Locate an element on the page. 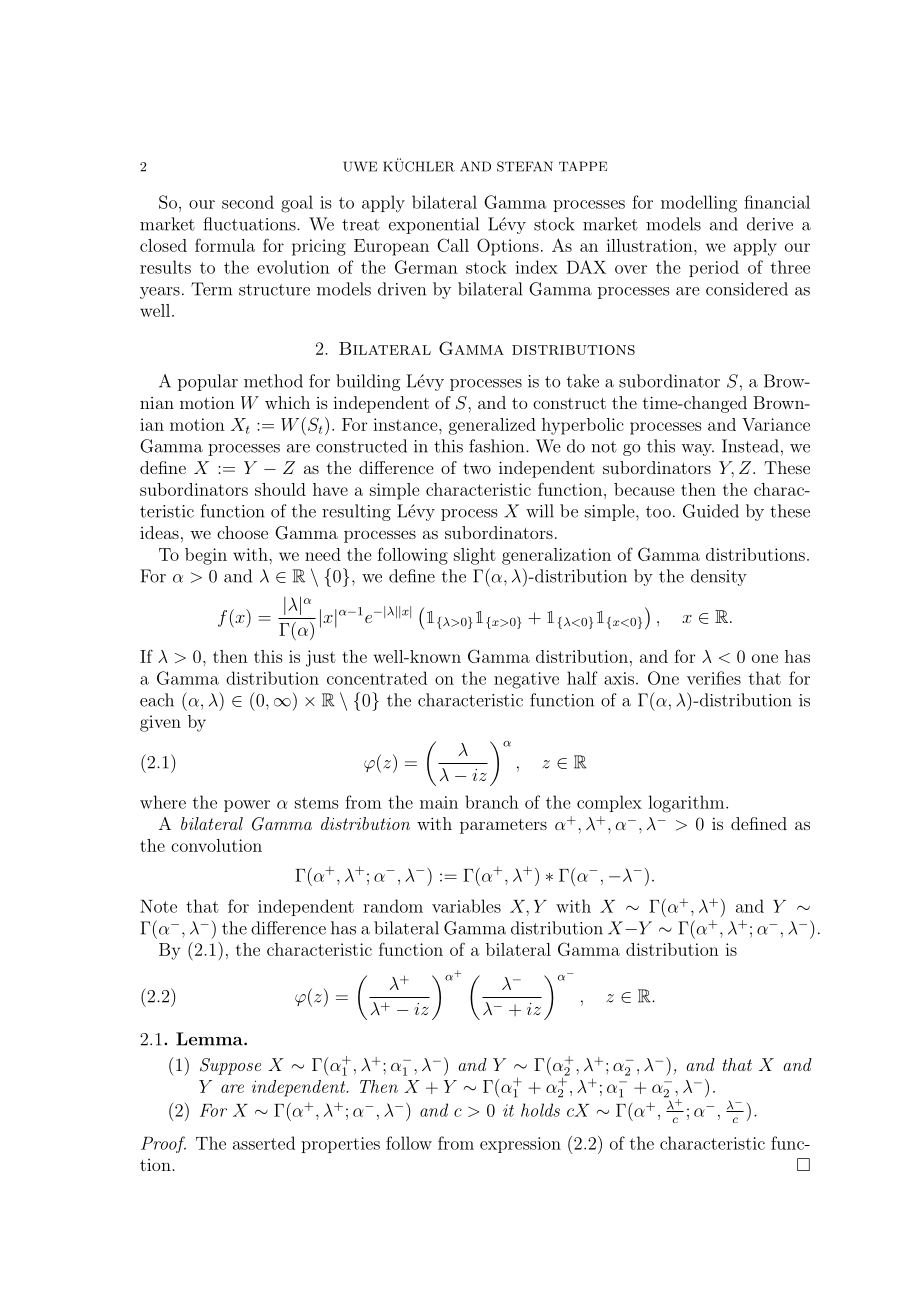  generalized is located at coordinates (492, 426).
